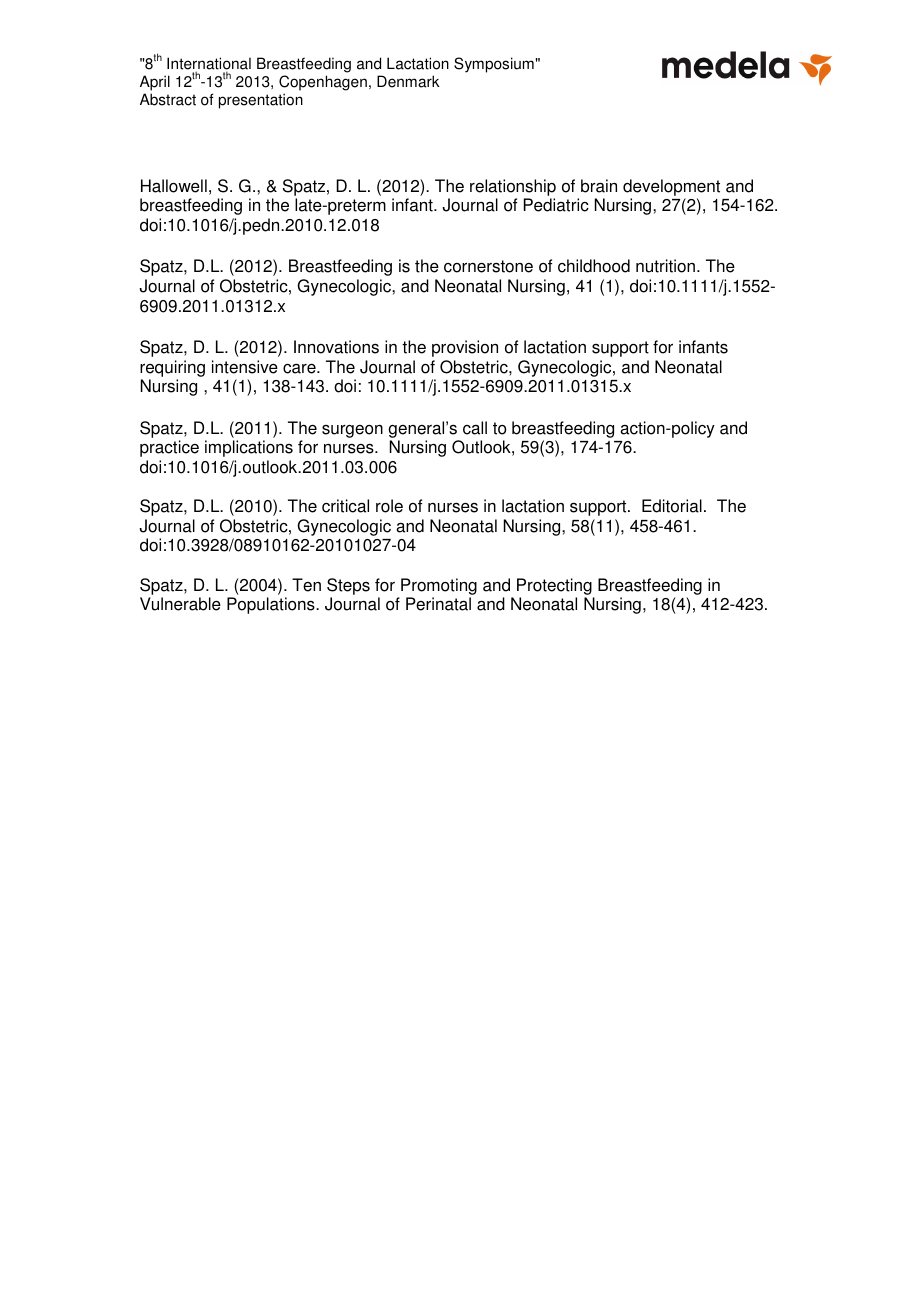 This image has height=1308, width=924. I want to click on cornerstone, so click(488, 266).
